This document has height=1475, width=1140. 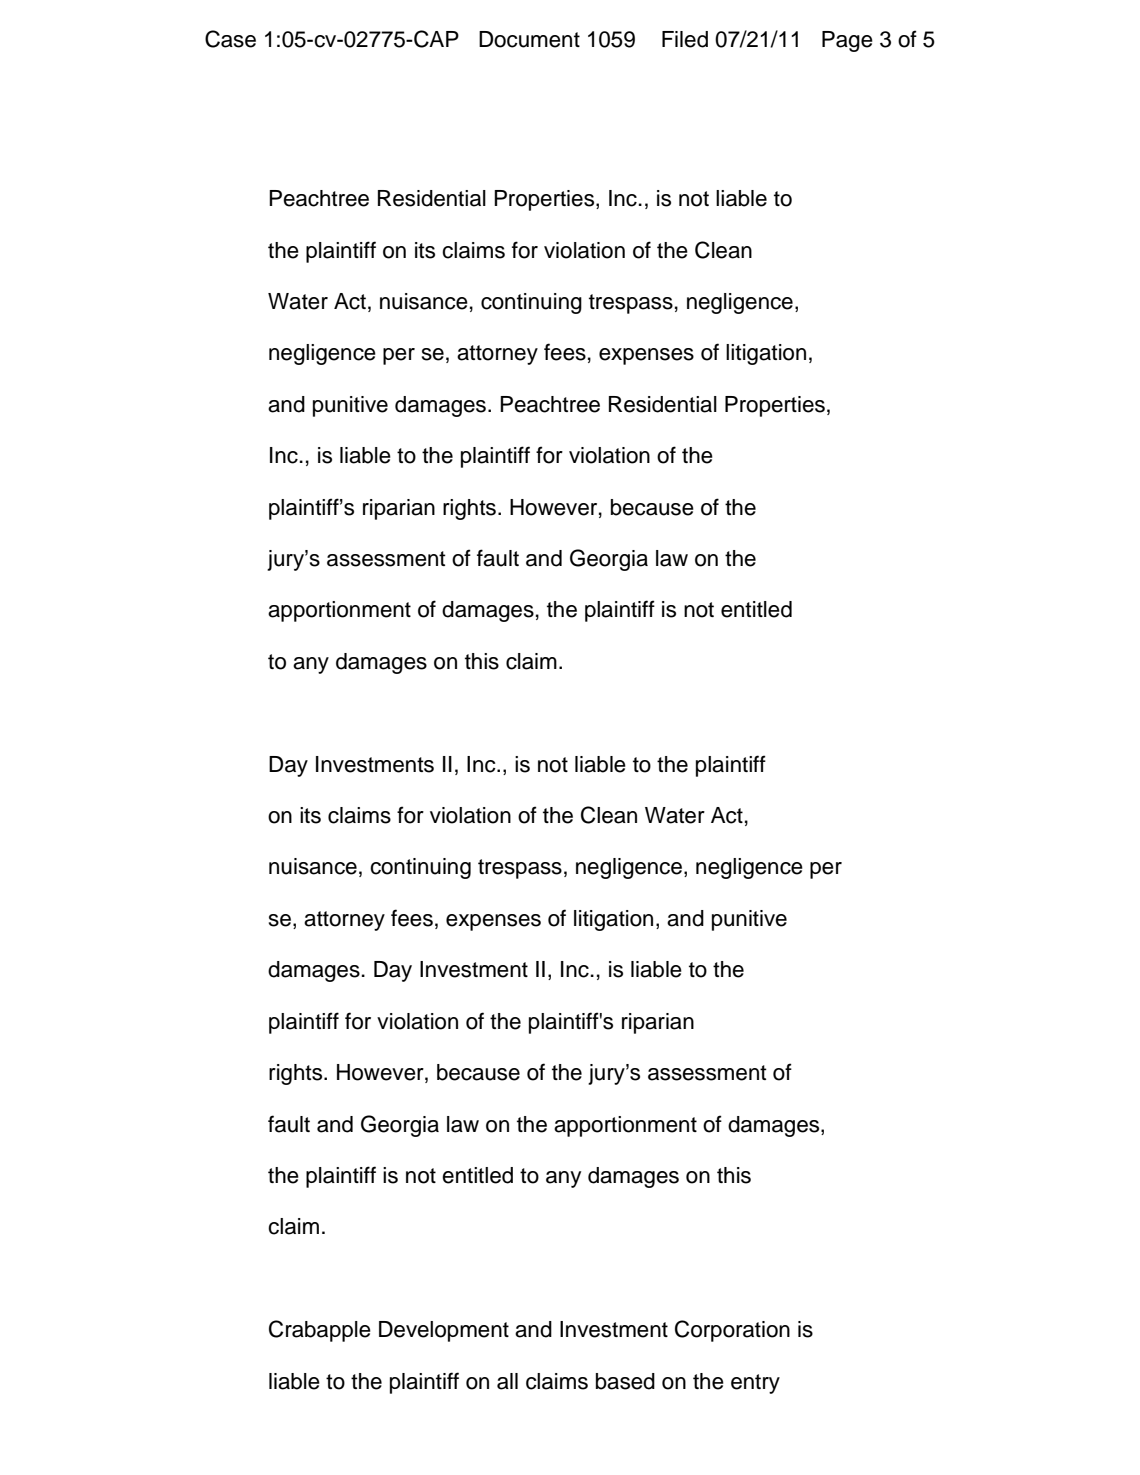 What do you see at coordinates (507, 1381) in the document?
I see `all` at bounding box center [507, 1381].
